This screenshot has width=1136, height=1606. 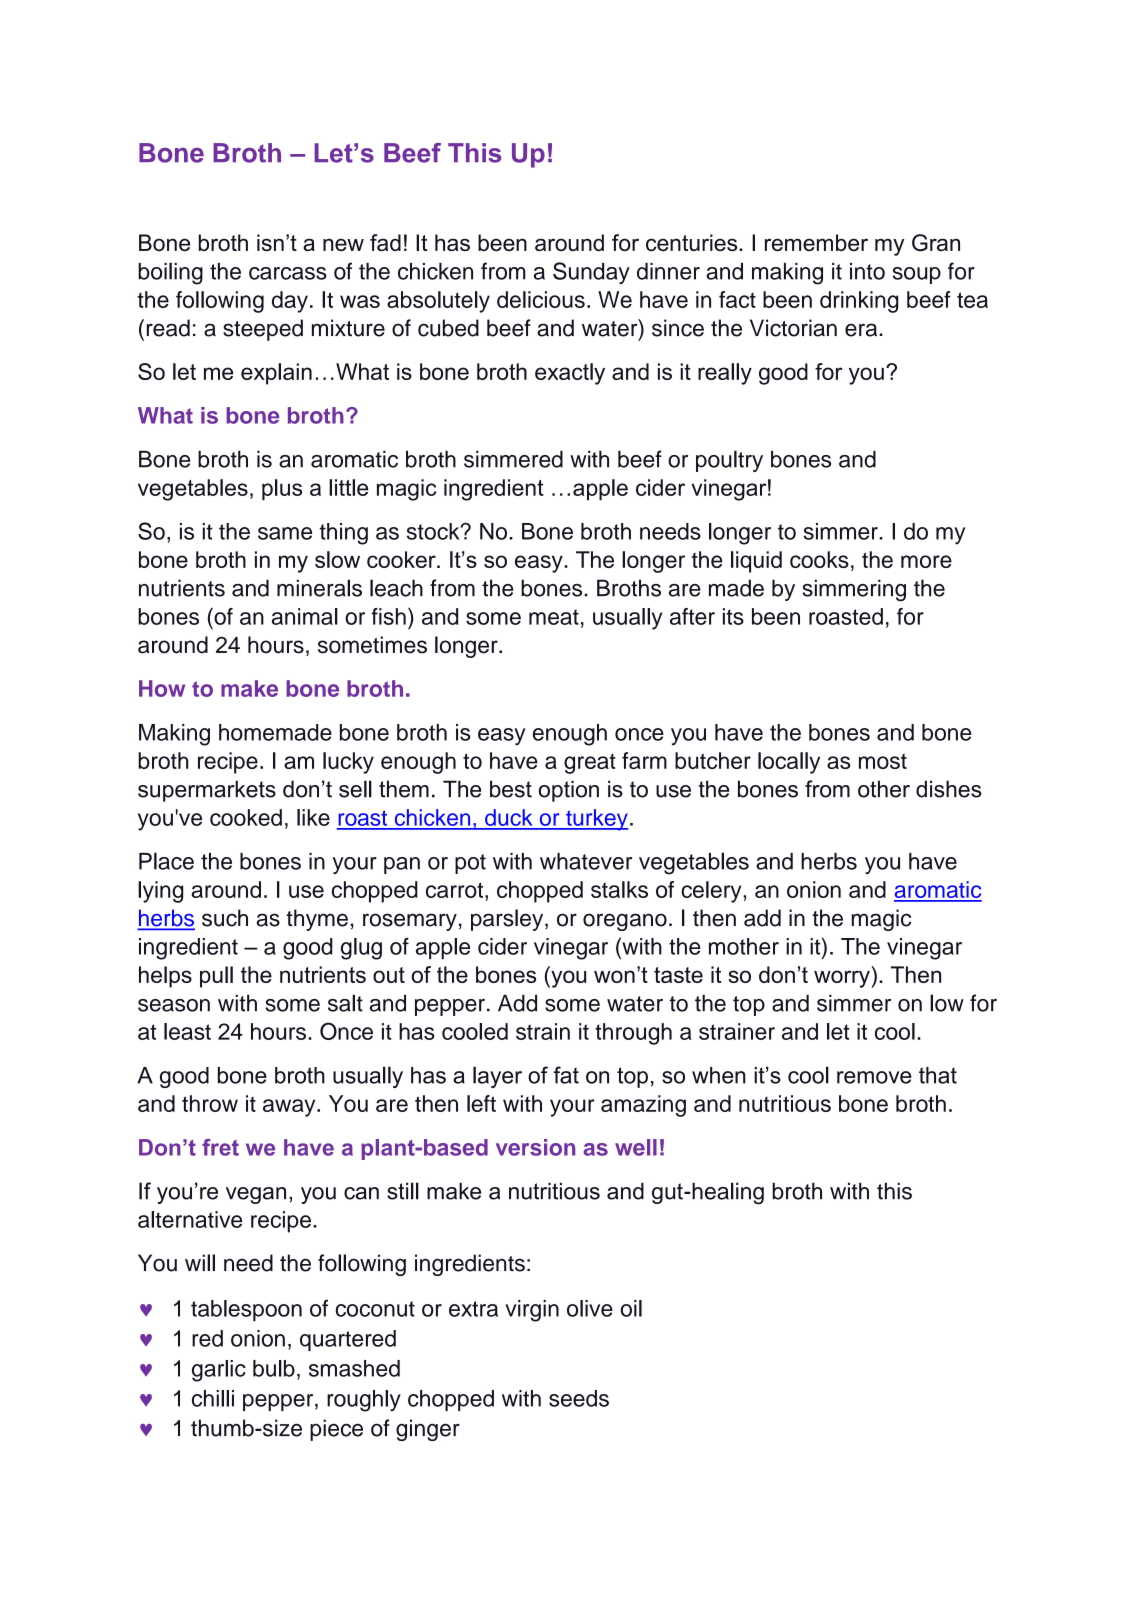 I want to click on through, so click(x=633, y=1034).
